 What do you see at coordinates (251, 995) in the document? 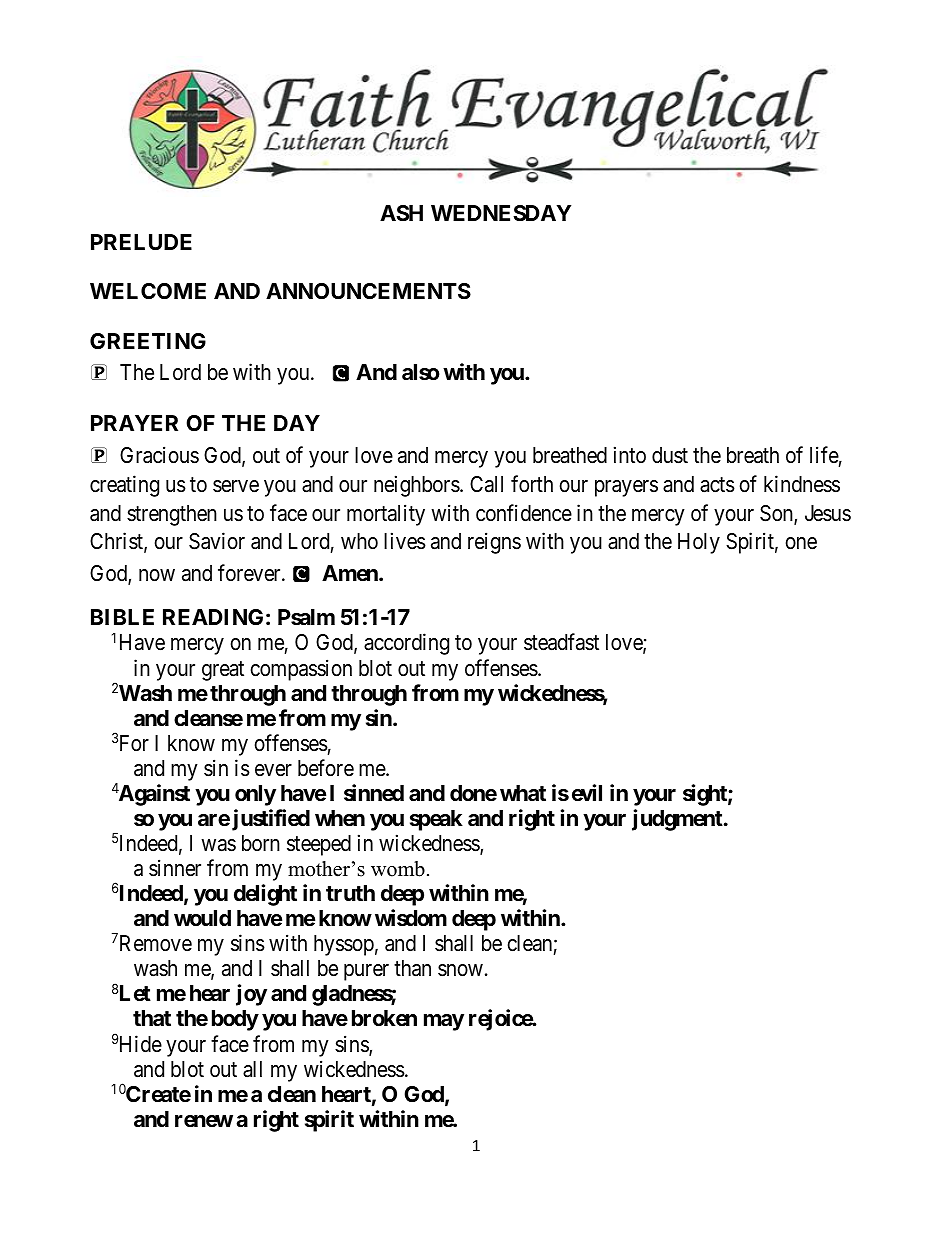
I see `joy` at bounding box center [251, 995].
